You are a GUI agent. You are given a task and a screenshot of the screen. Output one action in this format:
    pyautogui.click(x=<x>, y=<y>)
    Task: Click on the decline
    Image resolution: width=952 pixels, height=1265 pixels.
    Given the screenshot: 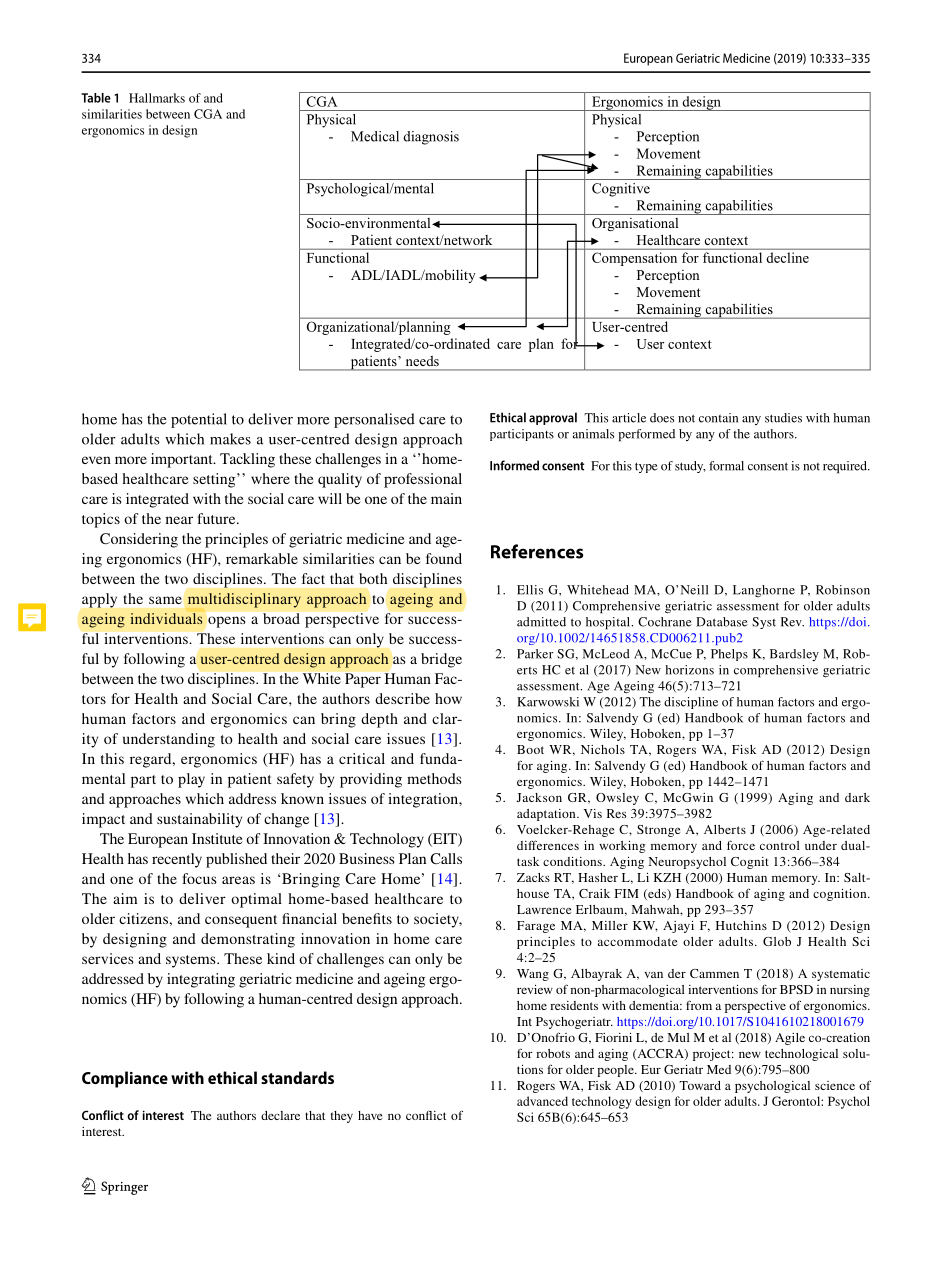 What is the action you would take?
    pyautogui.click(x=788, y=257)
